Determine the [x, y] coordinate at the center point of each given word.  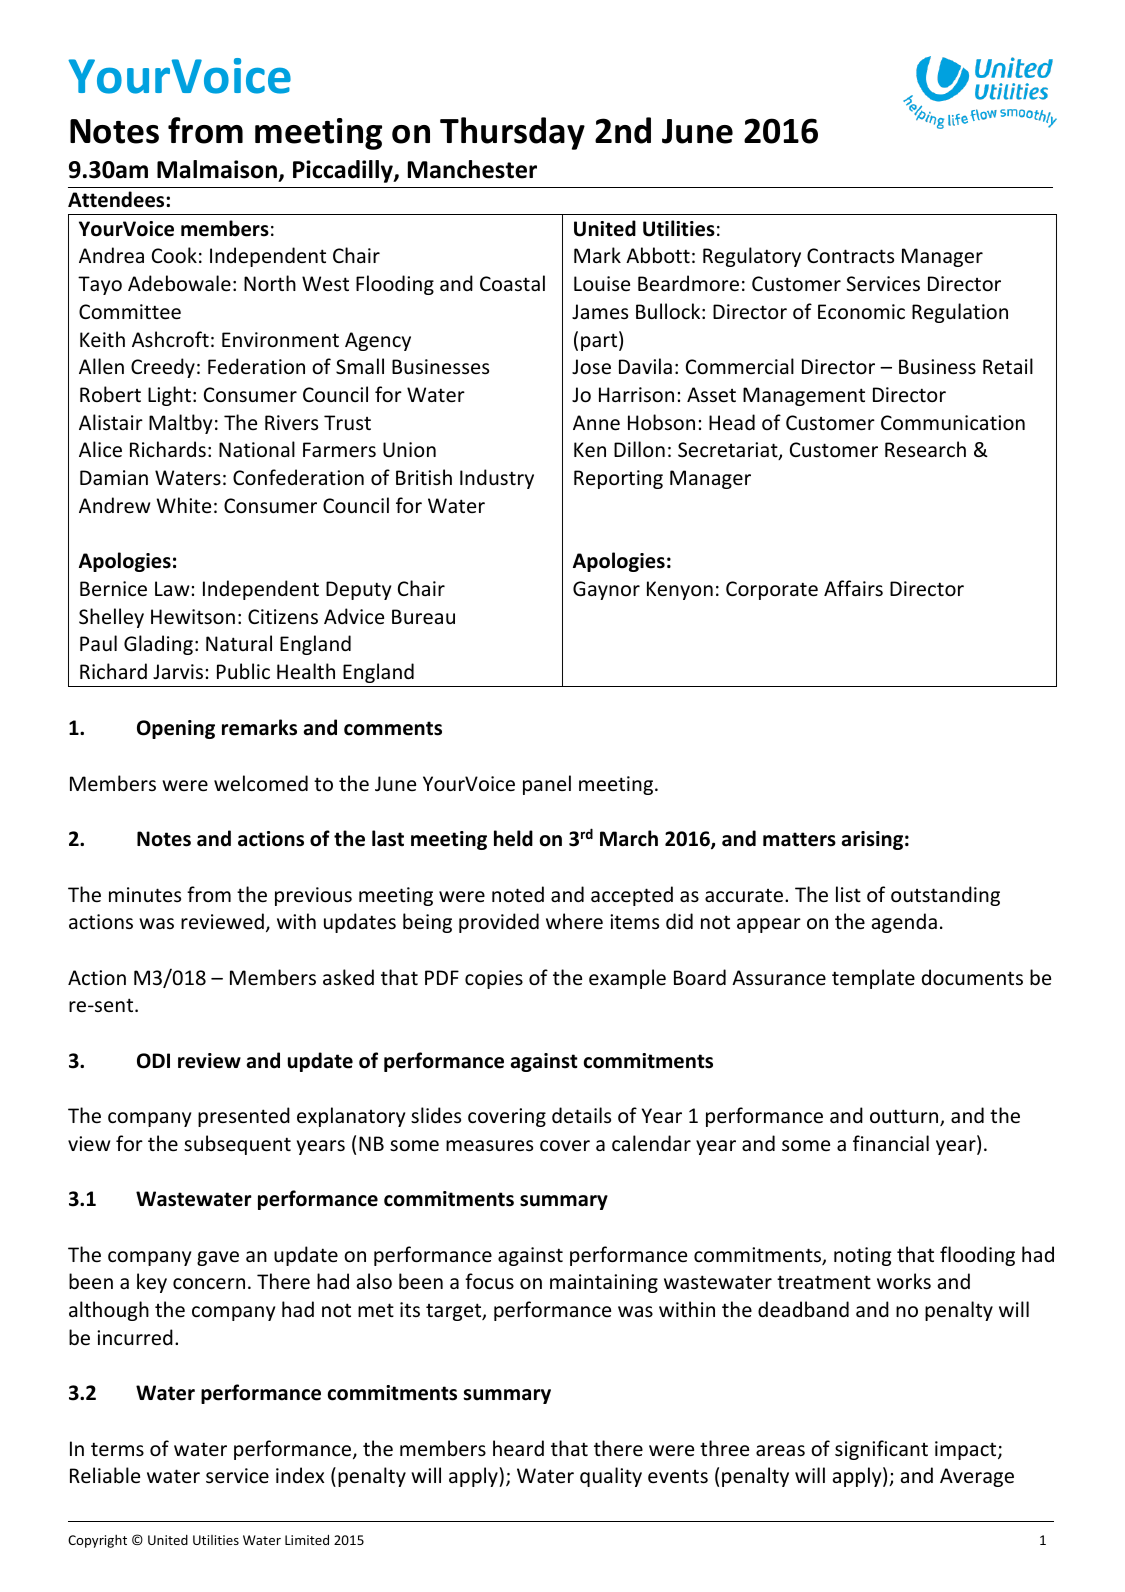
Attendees [117, 199]
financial [891, 1143]
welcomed [261, 783]
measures [489, 1146]
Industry [497, 479]
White [183, 505]
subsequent [237, 1145]
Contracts [850, 256]
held [513, 838]
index [300, 1475]
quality [611, 1477]
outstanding [945, 896]
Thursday [512, 133]
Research [925, 449]
